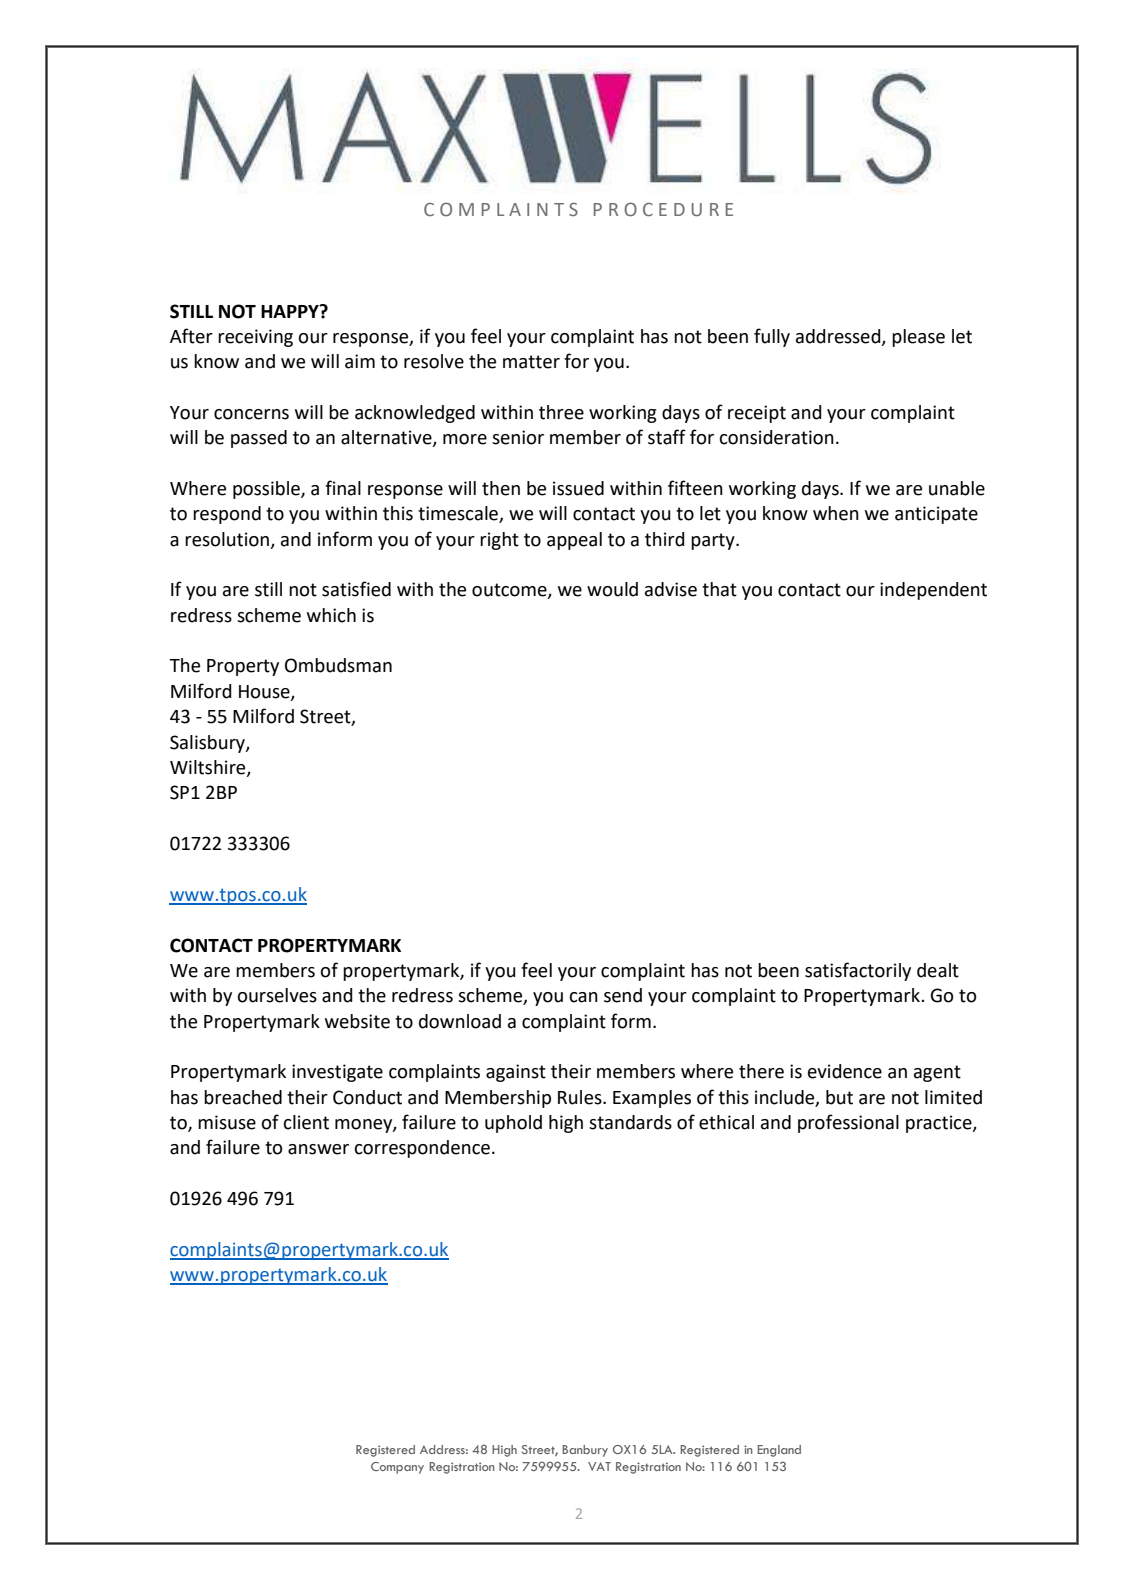 Image resolution: width=1124 pixels, height=1590 pixels. I want to click on independent, so click(933, 591).
